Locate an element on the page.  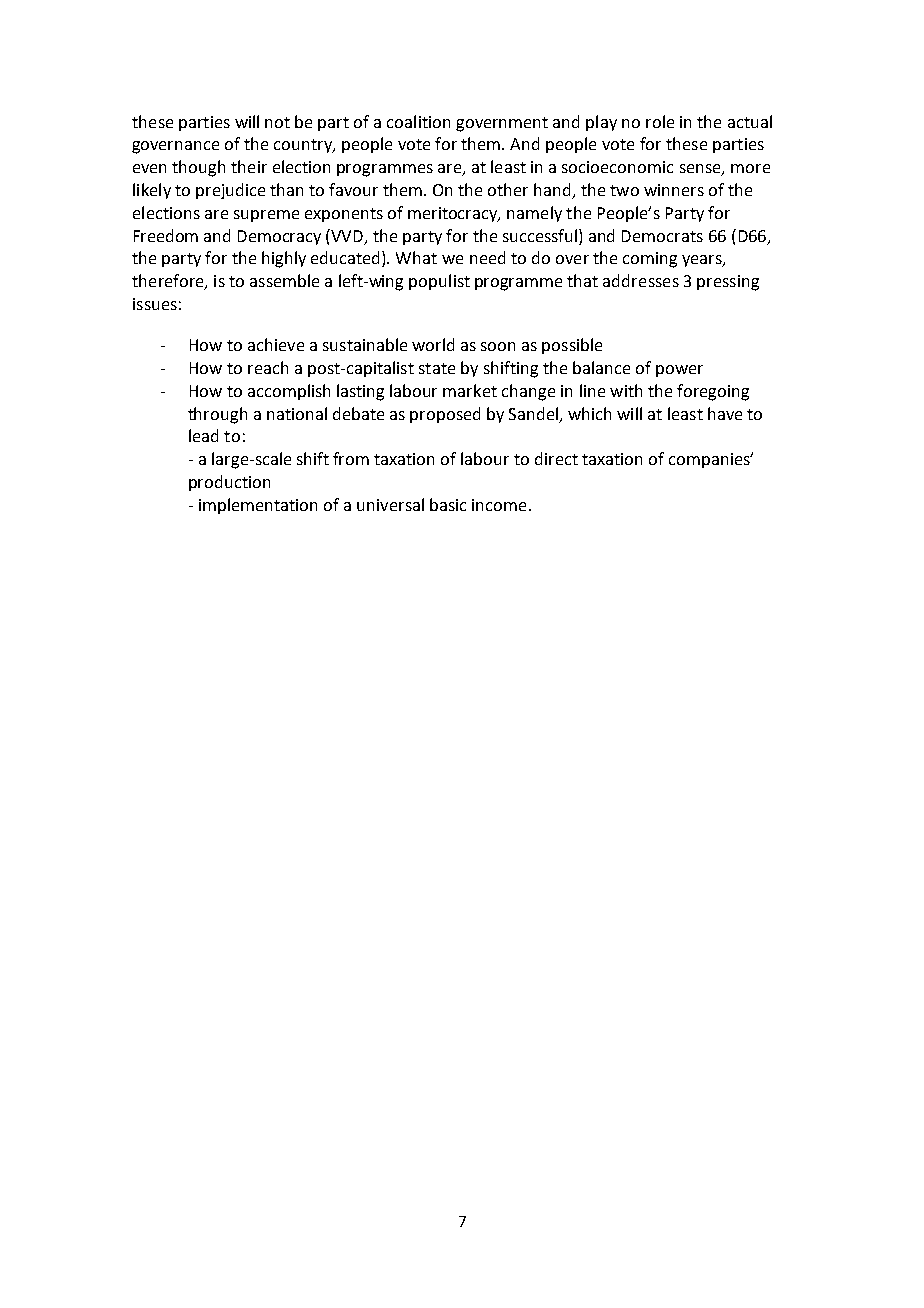
production is located at coordinates (229, 483).
